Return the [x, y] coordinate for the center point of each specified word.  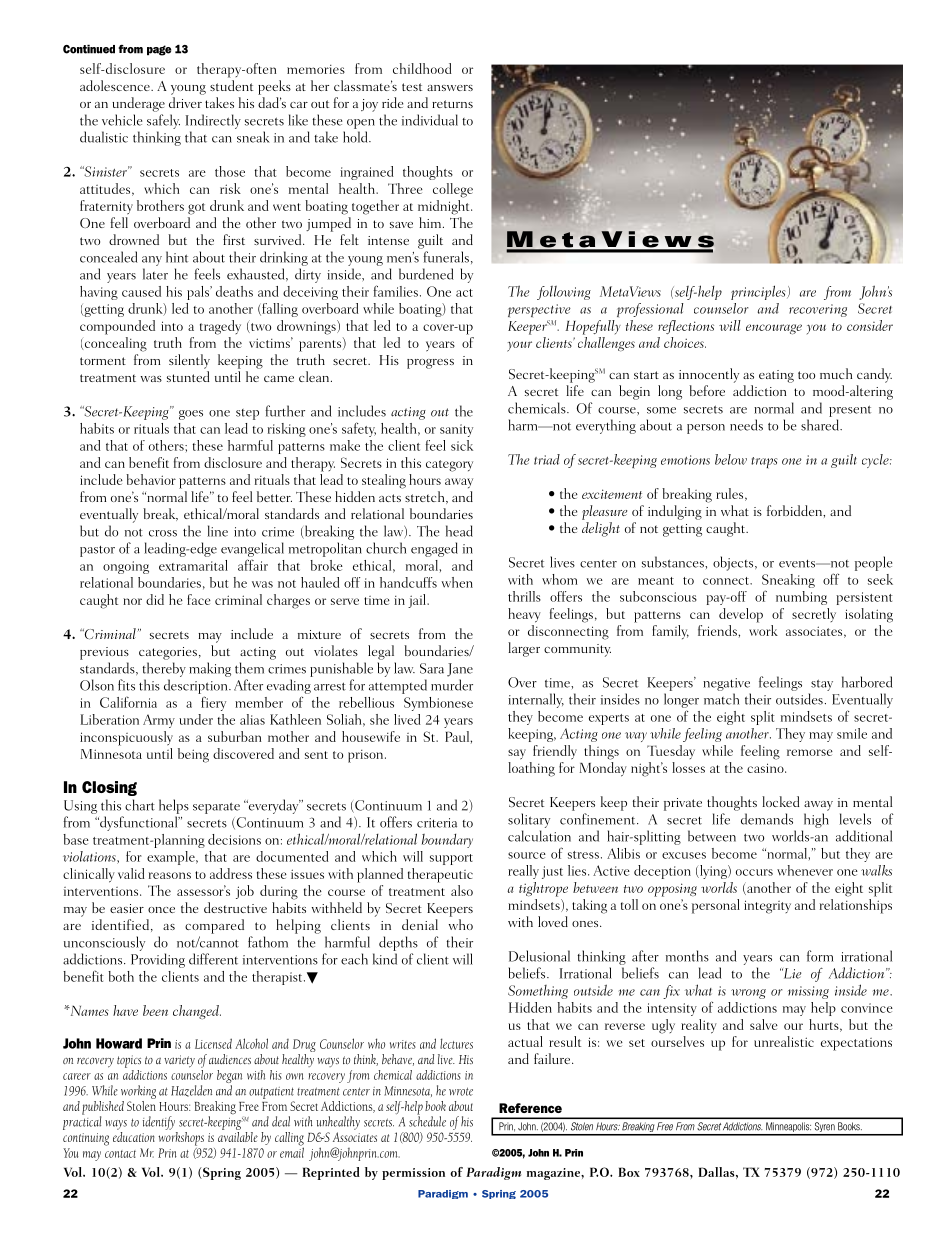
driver [185, 102]
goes [191, 415]
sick [462, 445]
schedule [427, 1120]
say [517, 754]
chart [140, 805]
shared [821, 425]
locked [780, 801]
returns [452, 104]
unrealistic [784, 1041]
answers [450, 88]
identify [159, 1123]
